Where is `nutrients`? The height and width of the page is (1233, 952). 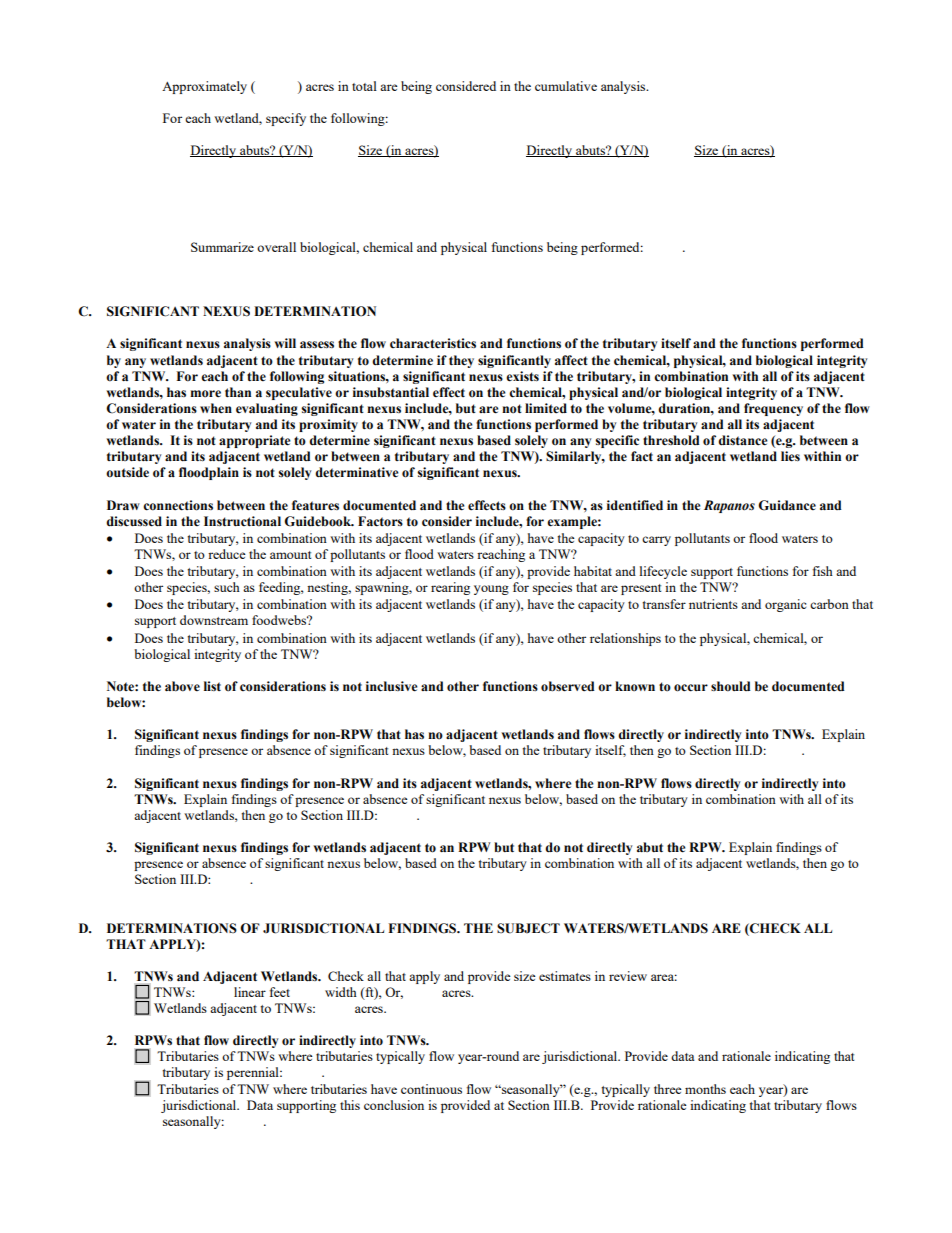
nutrients is located at coordinates (713, 604).
